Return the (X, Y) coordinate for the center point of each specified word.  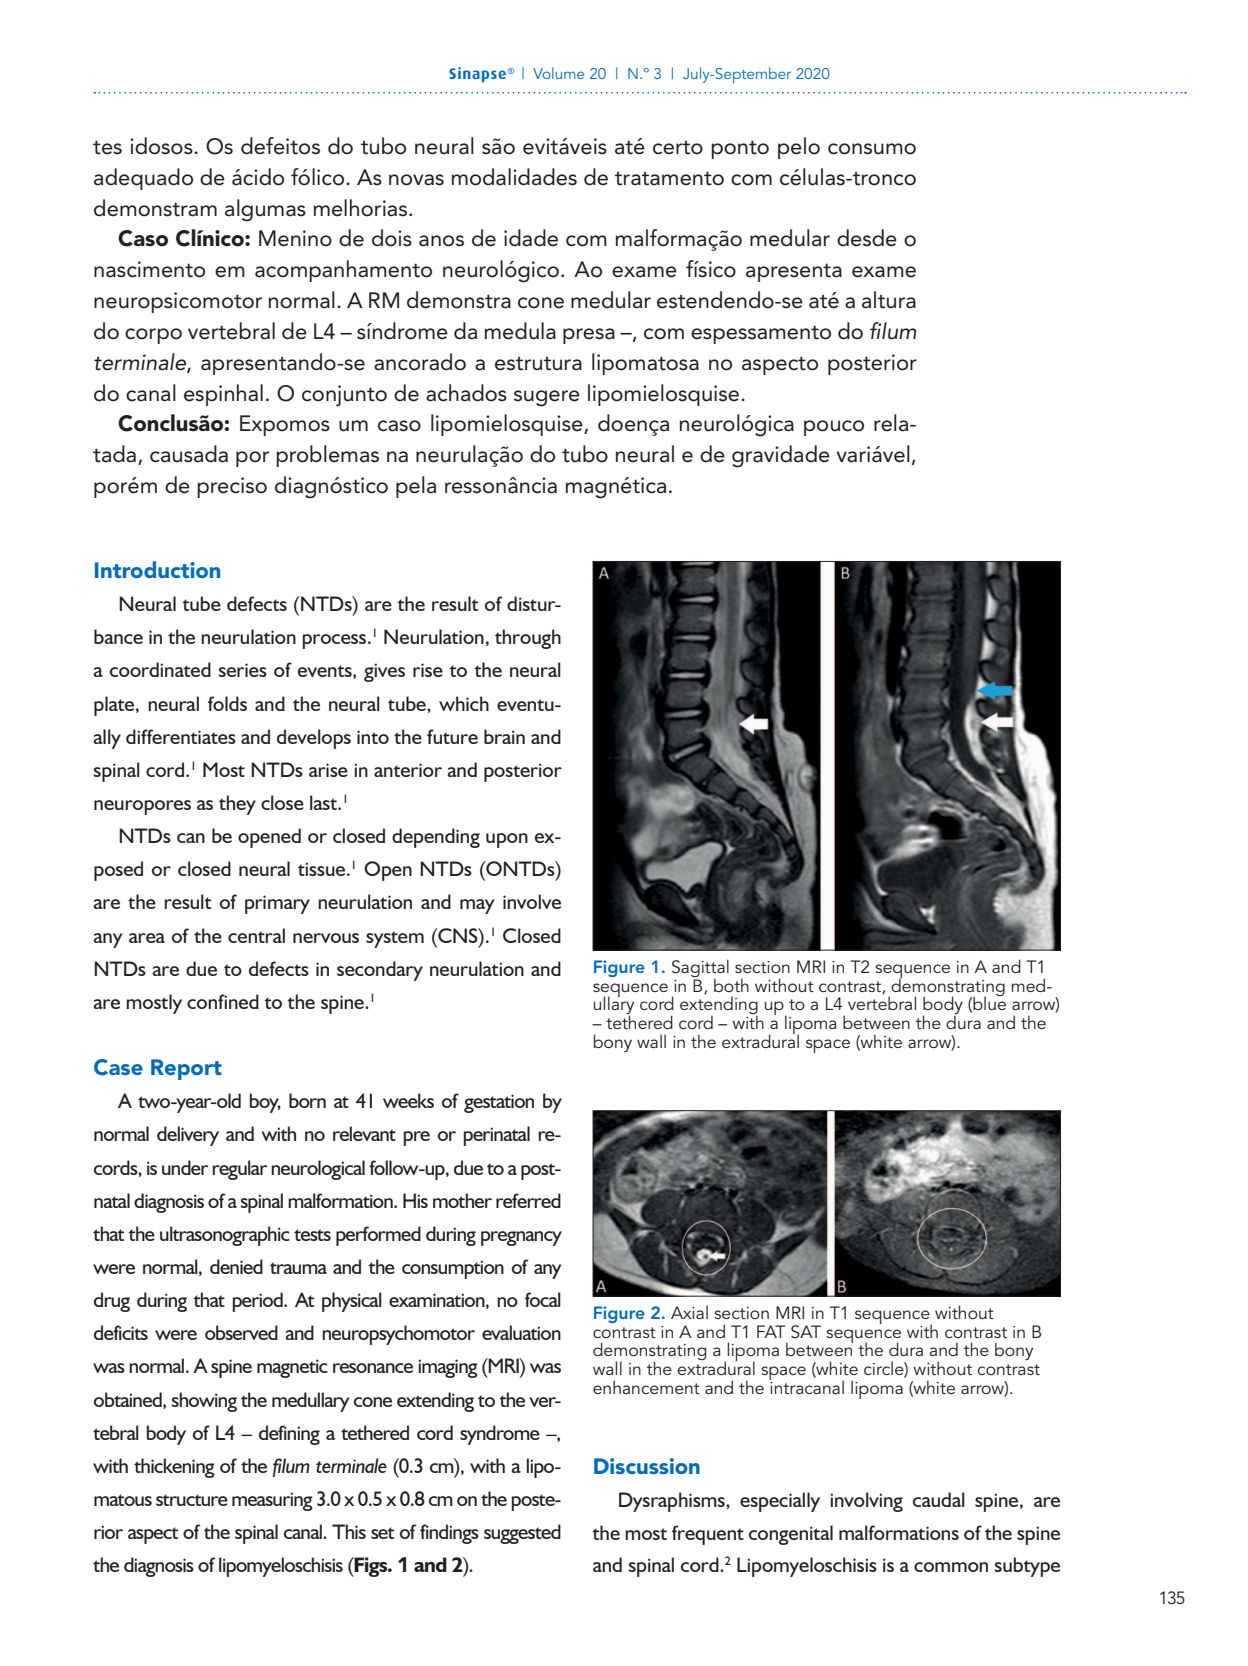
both (731, 985)
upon (507, 840)
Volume (558, 73)
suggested (522, 1534)
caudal (939, 1499)
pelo (799, 148)
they (237, 805)
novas (416, 180)
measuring (272, 1501)
